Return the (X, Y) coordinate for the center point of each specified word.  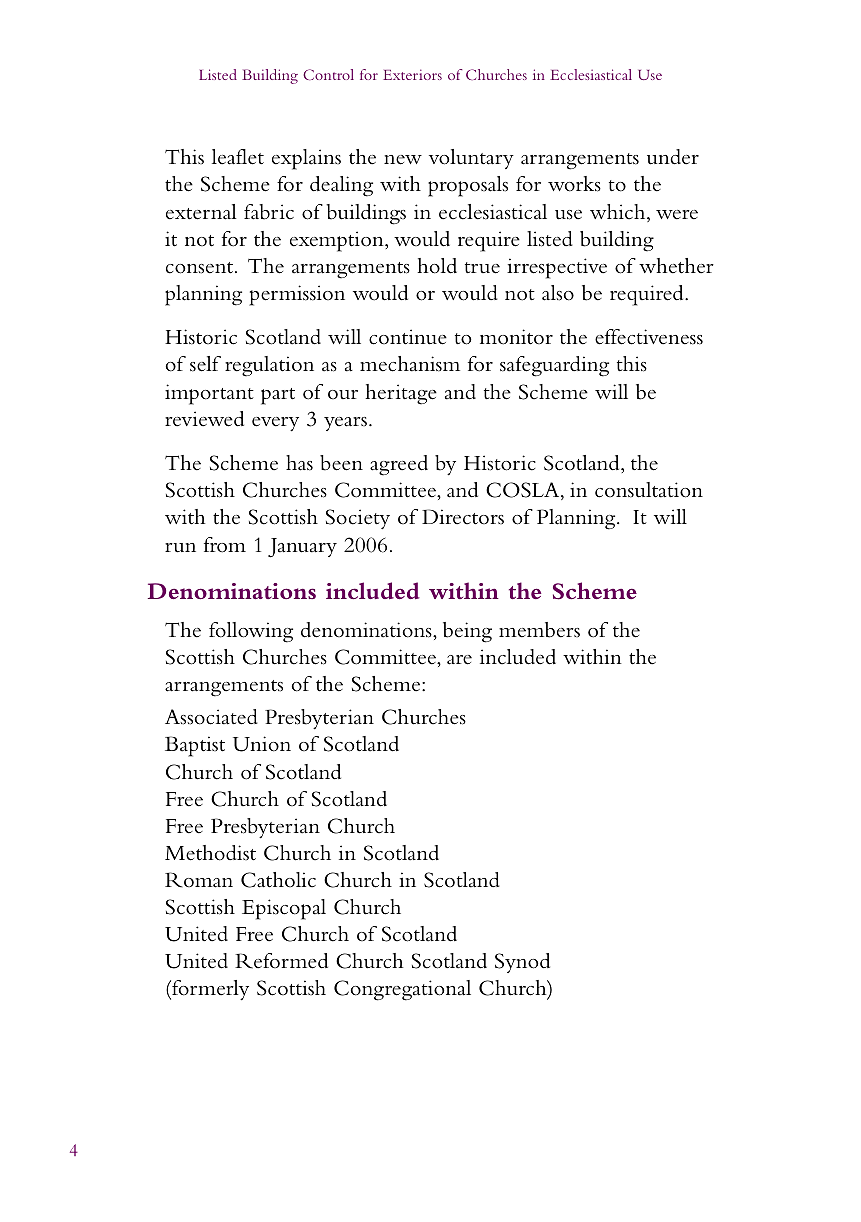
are (459, 660)
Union (262, 744)
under (673, 157)
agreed (399, 465)
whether (676, 266)
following (251, 632)
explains (306, 159)
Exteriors (412, 74)
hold (437, 266)
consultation (649, 490)
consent (199, 268)
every (275, 424)
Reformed (281, 961)
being (467, 632)
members (539, 630)
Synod (522, 963)
